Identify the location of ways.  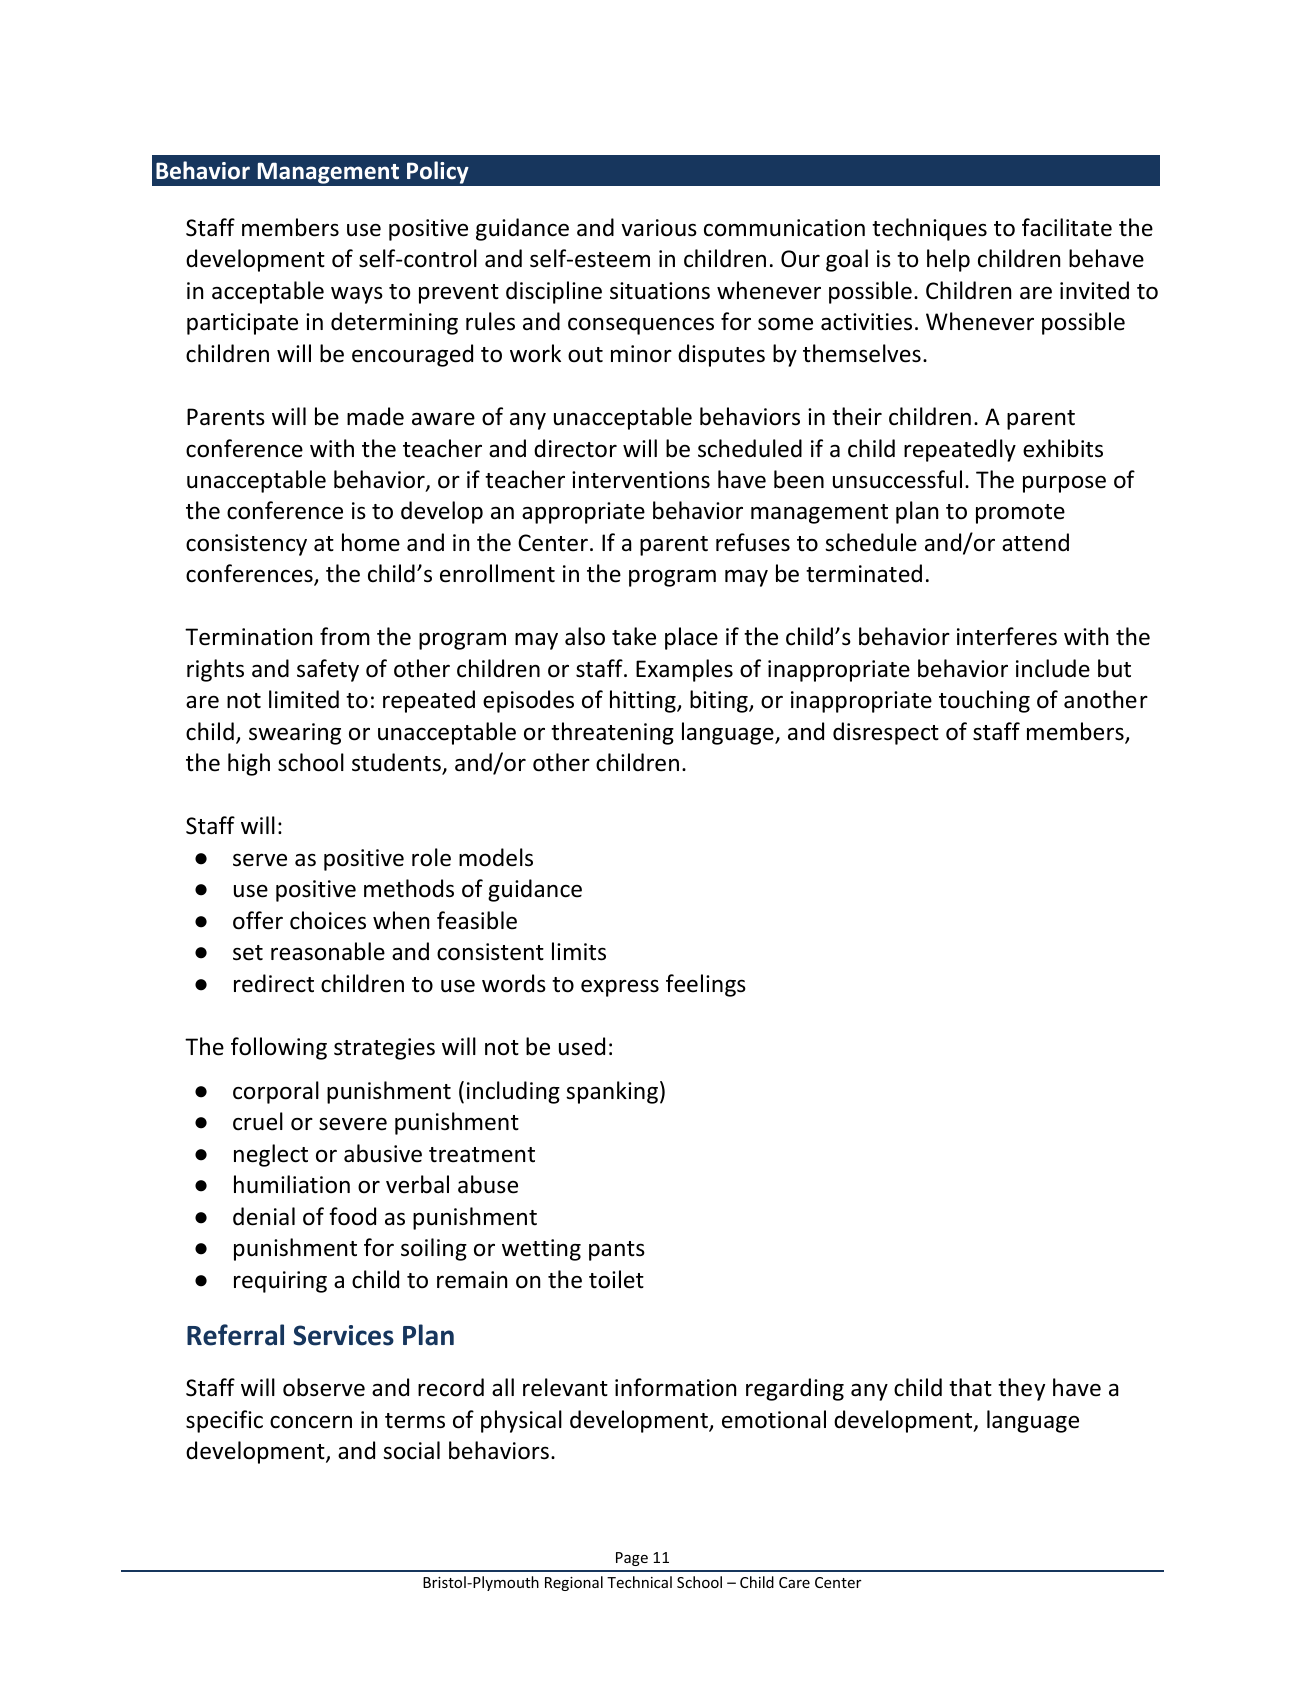
(357, 295).
